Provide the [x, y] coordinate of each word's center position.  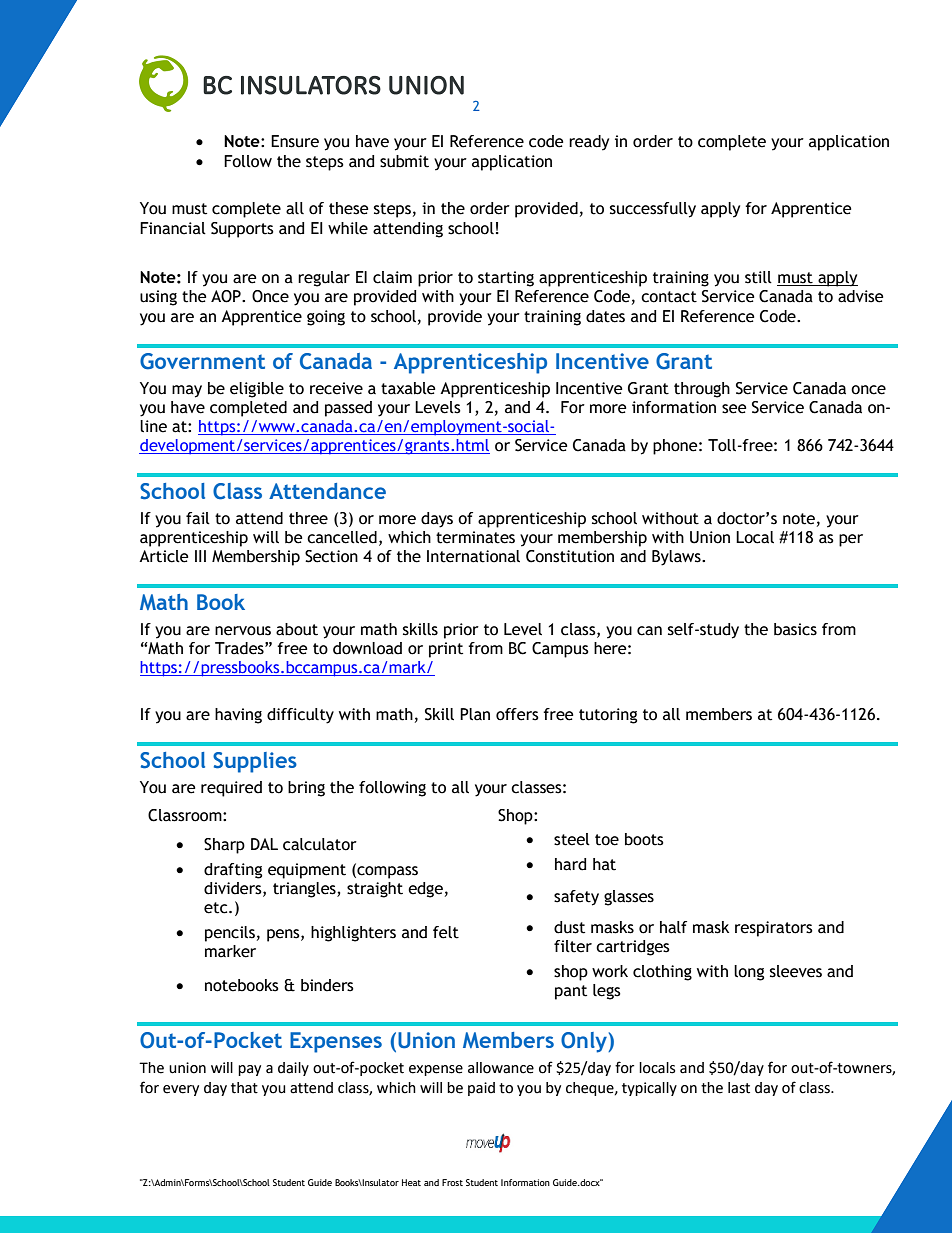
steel [572, 839]
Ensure [295, 141]
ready [589, 143]
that [244, 1088]
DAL [264, 844]
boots [644, 839]
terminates [475, 537]
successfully [653, 210]
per [851, 540]
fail [198, 518]
